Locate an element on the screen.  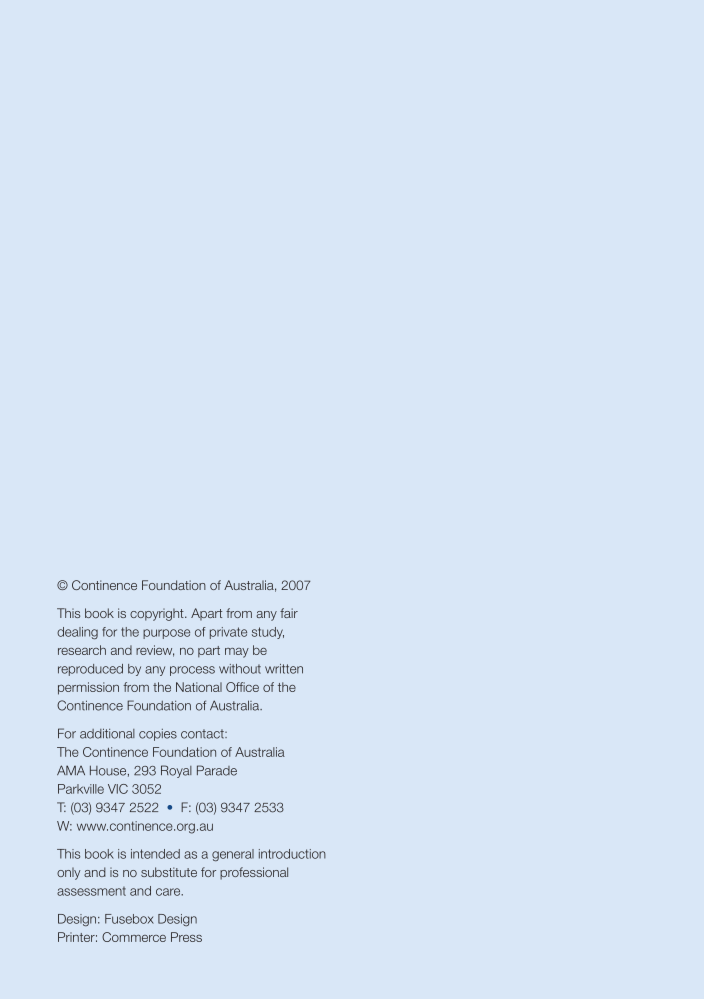
purpose is located at coordinates (166, 634).
